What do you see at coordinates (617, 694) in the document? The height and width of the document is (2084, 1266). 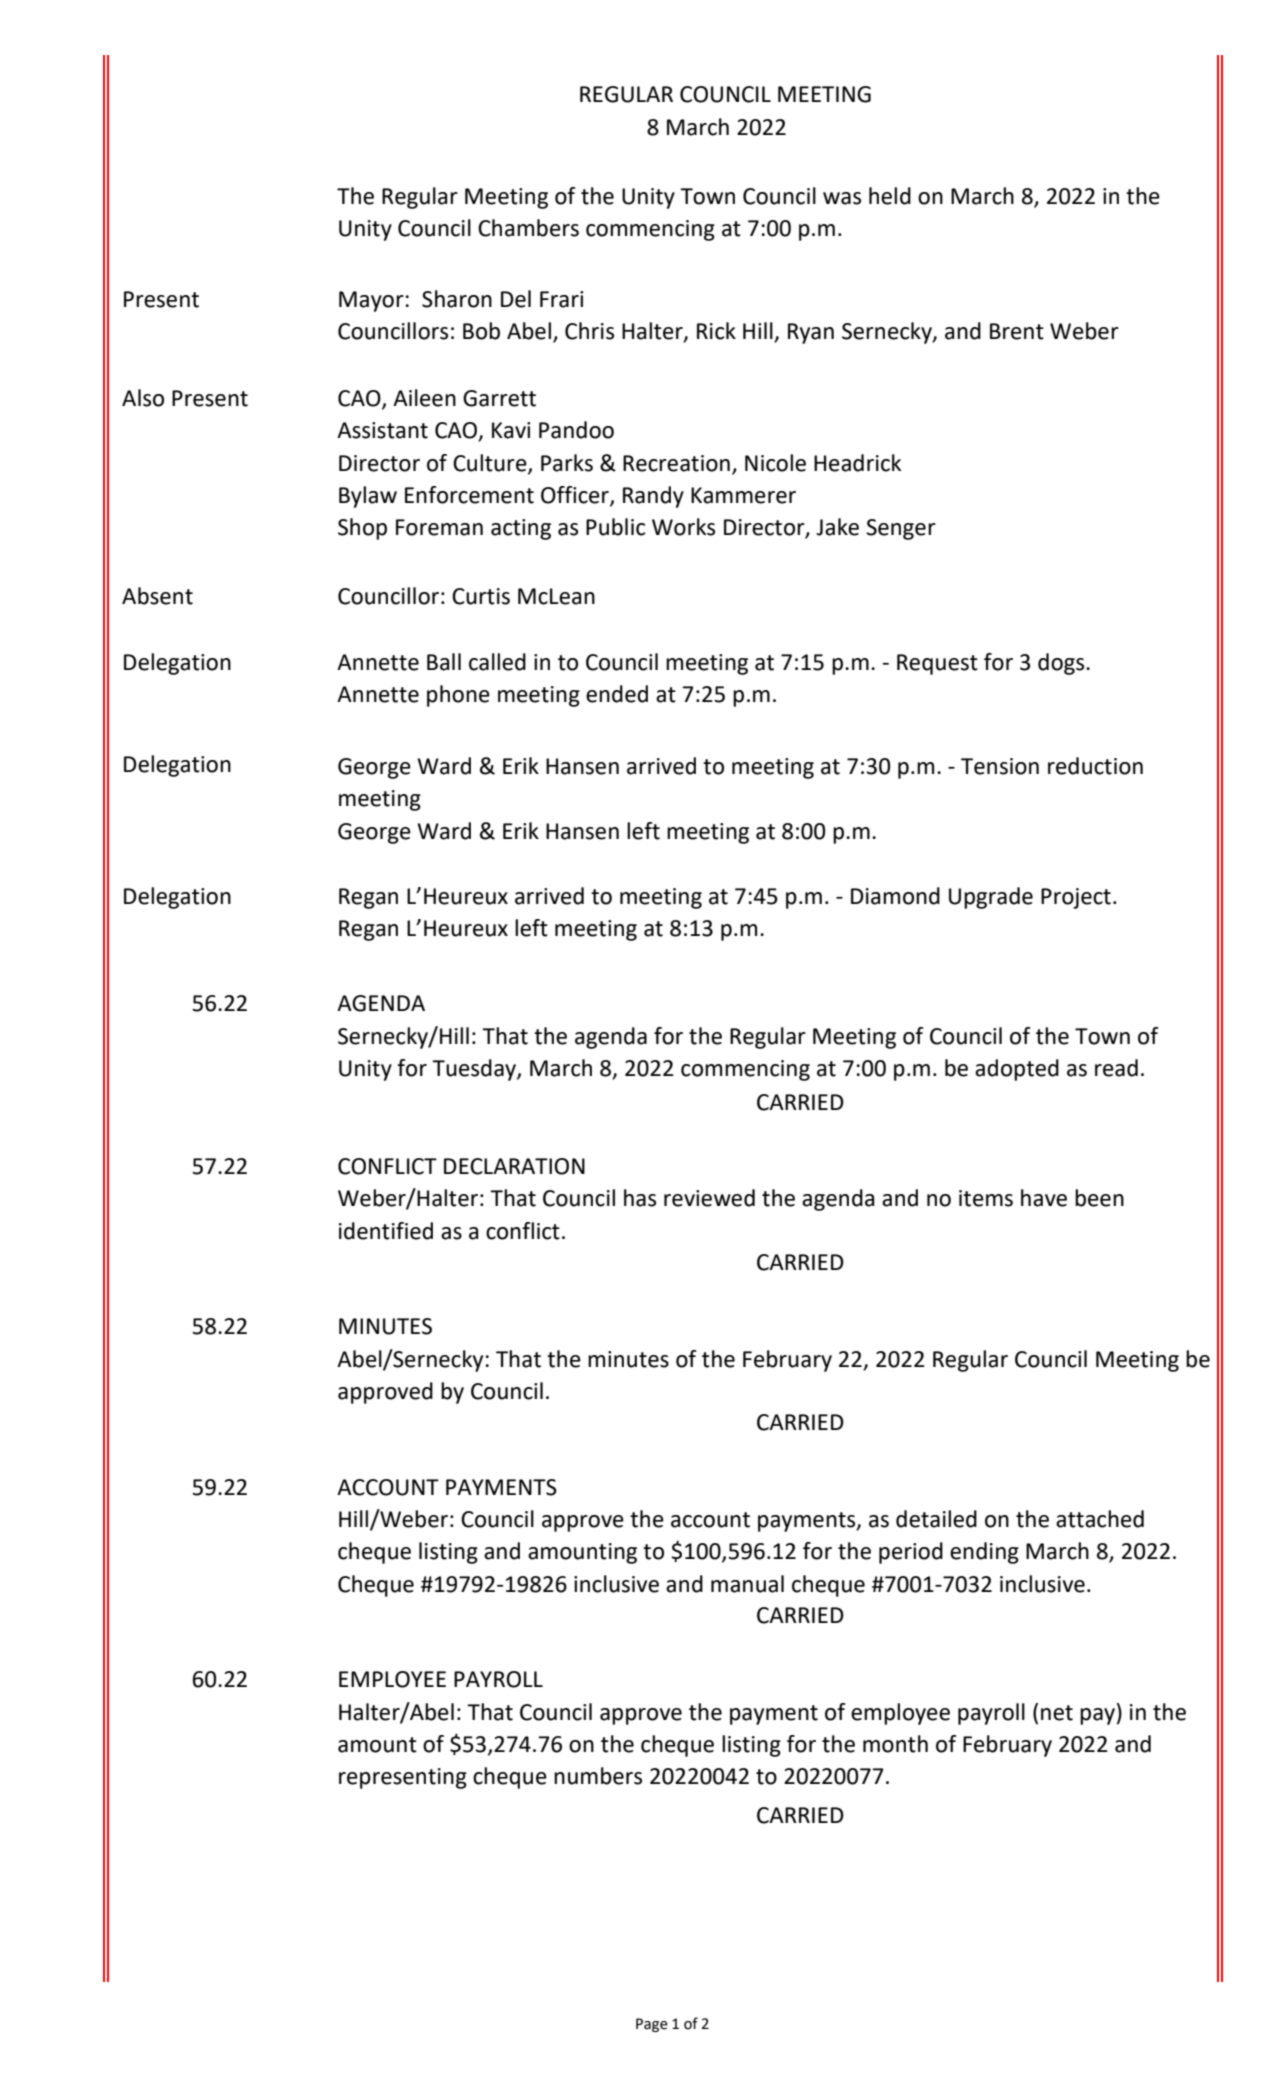 I see `ended` at bounding box center [617, 694].
